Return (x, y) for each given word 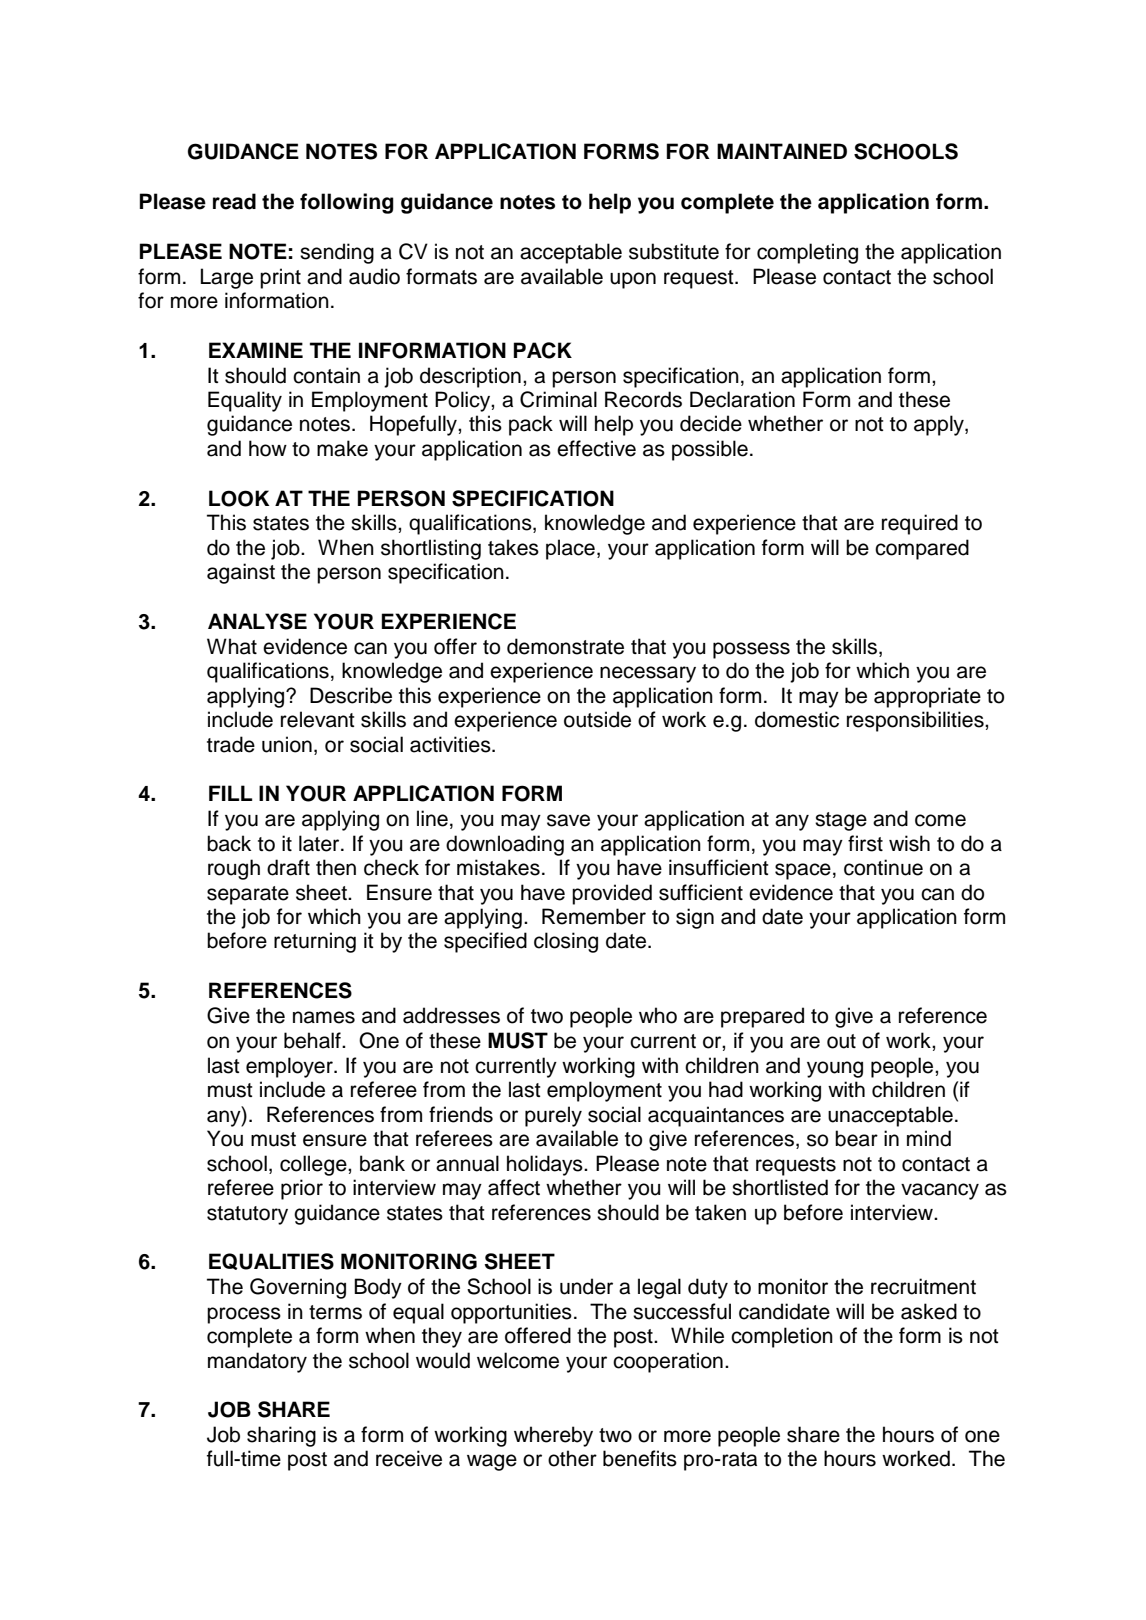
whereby (553, 1436)
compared (922, 549)
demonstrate (565, 646)
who (658, 1015)
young (835, 1069)
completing (807, 253)
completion (782, 1337)
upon (633, 280)
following (347, 203)
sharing (281, 1436)
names (324, 1017)
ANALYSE (257, 621)
